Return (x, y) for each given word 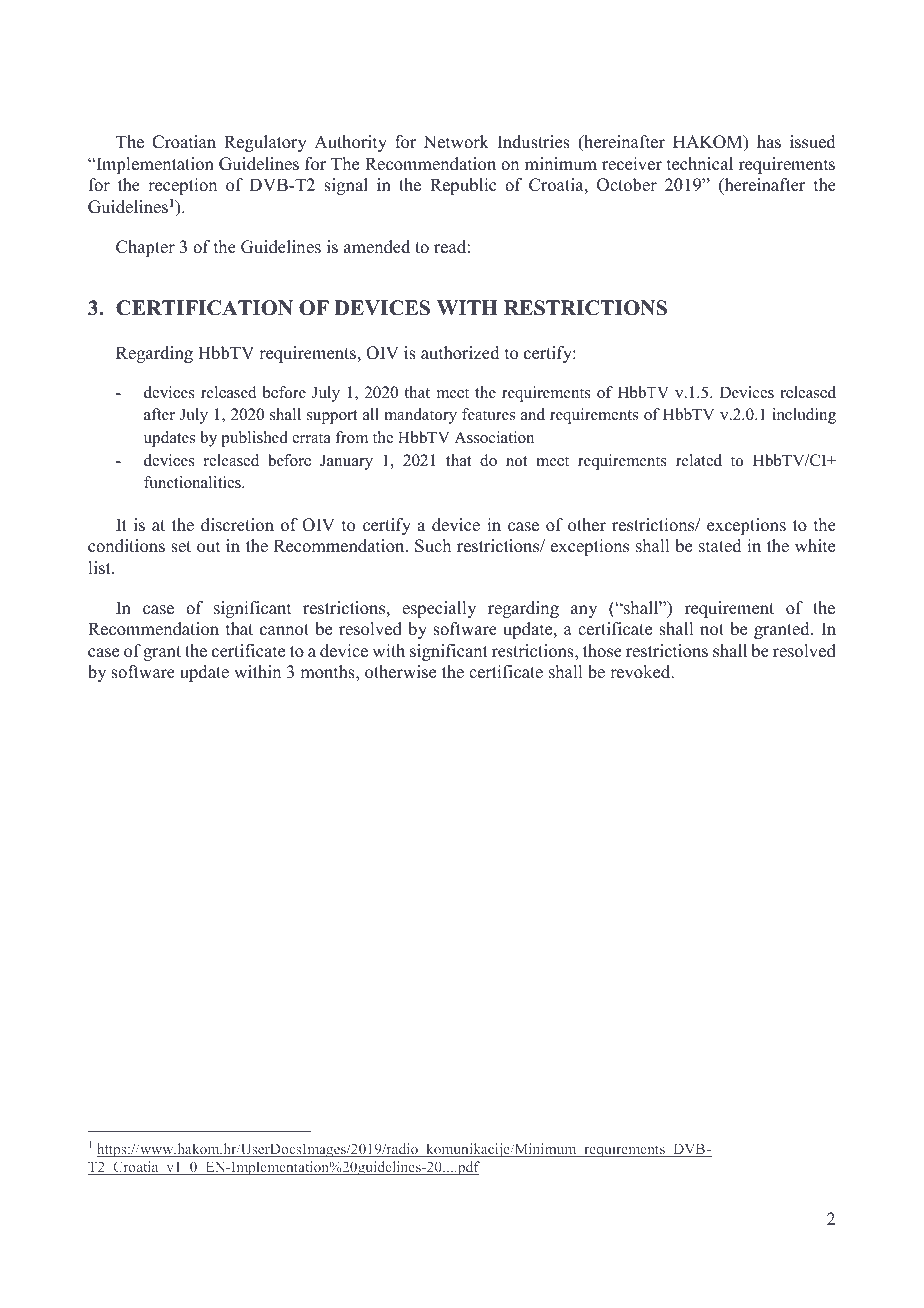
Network (456, 142)
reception (182, 186)
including (804, 416)
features (488, 414)
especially (439, 609)
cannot (284, 630)
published (254, 439)
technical (700, 164)
